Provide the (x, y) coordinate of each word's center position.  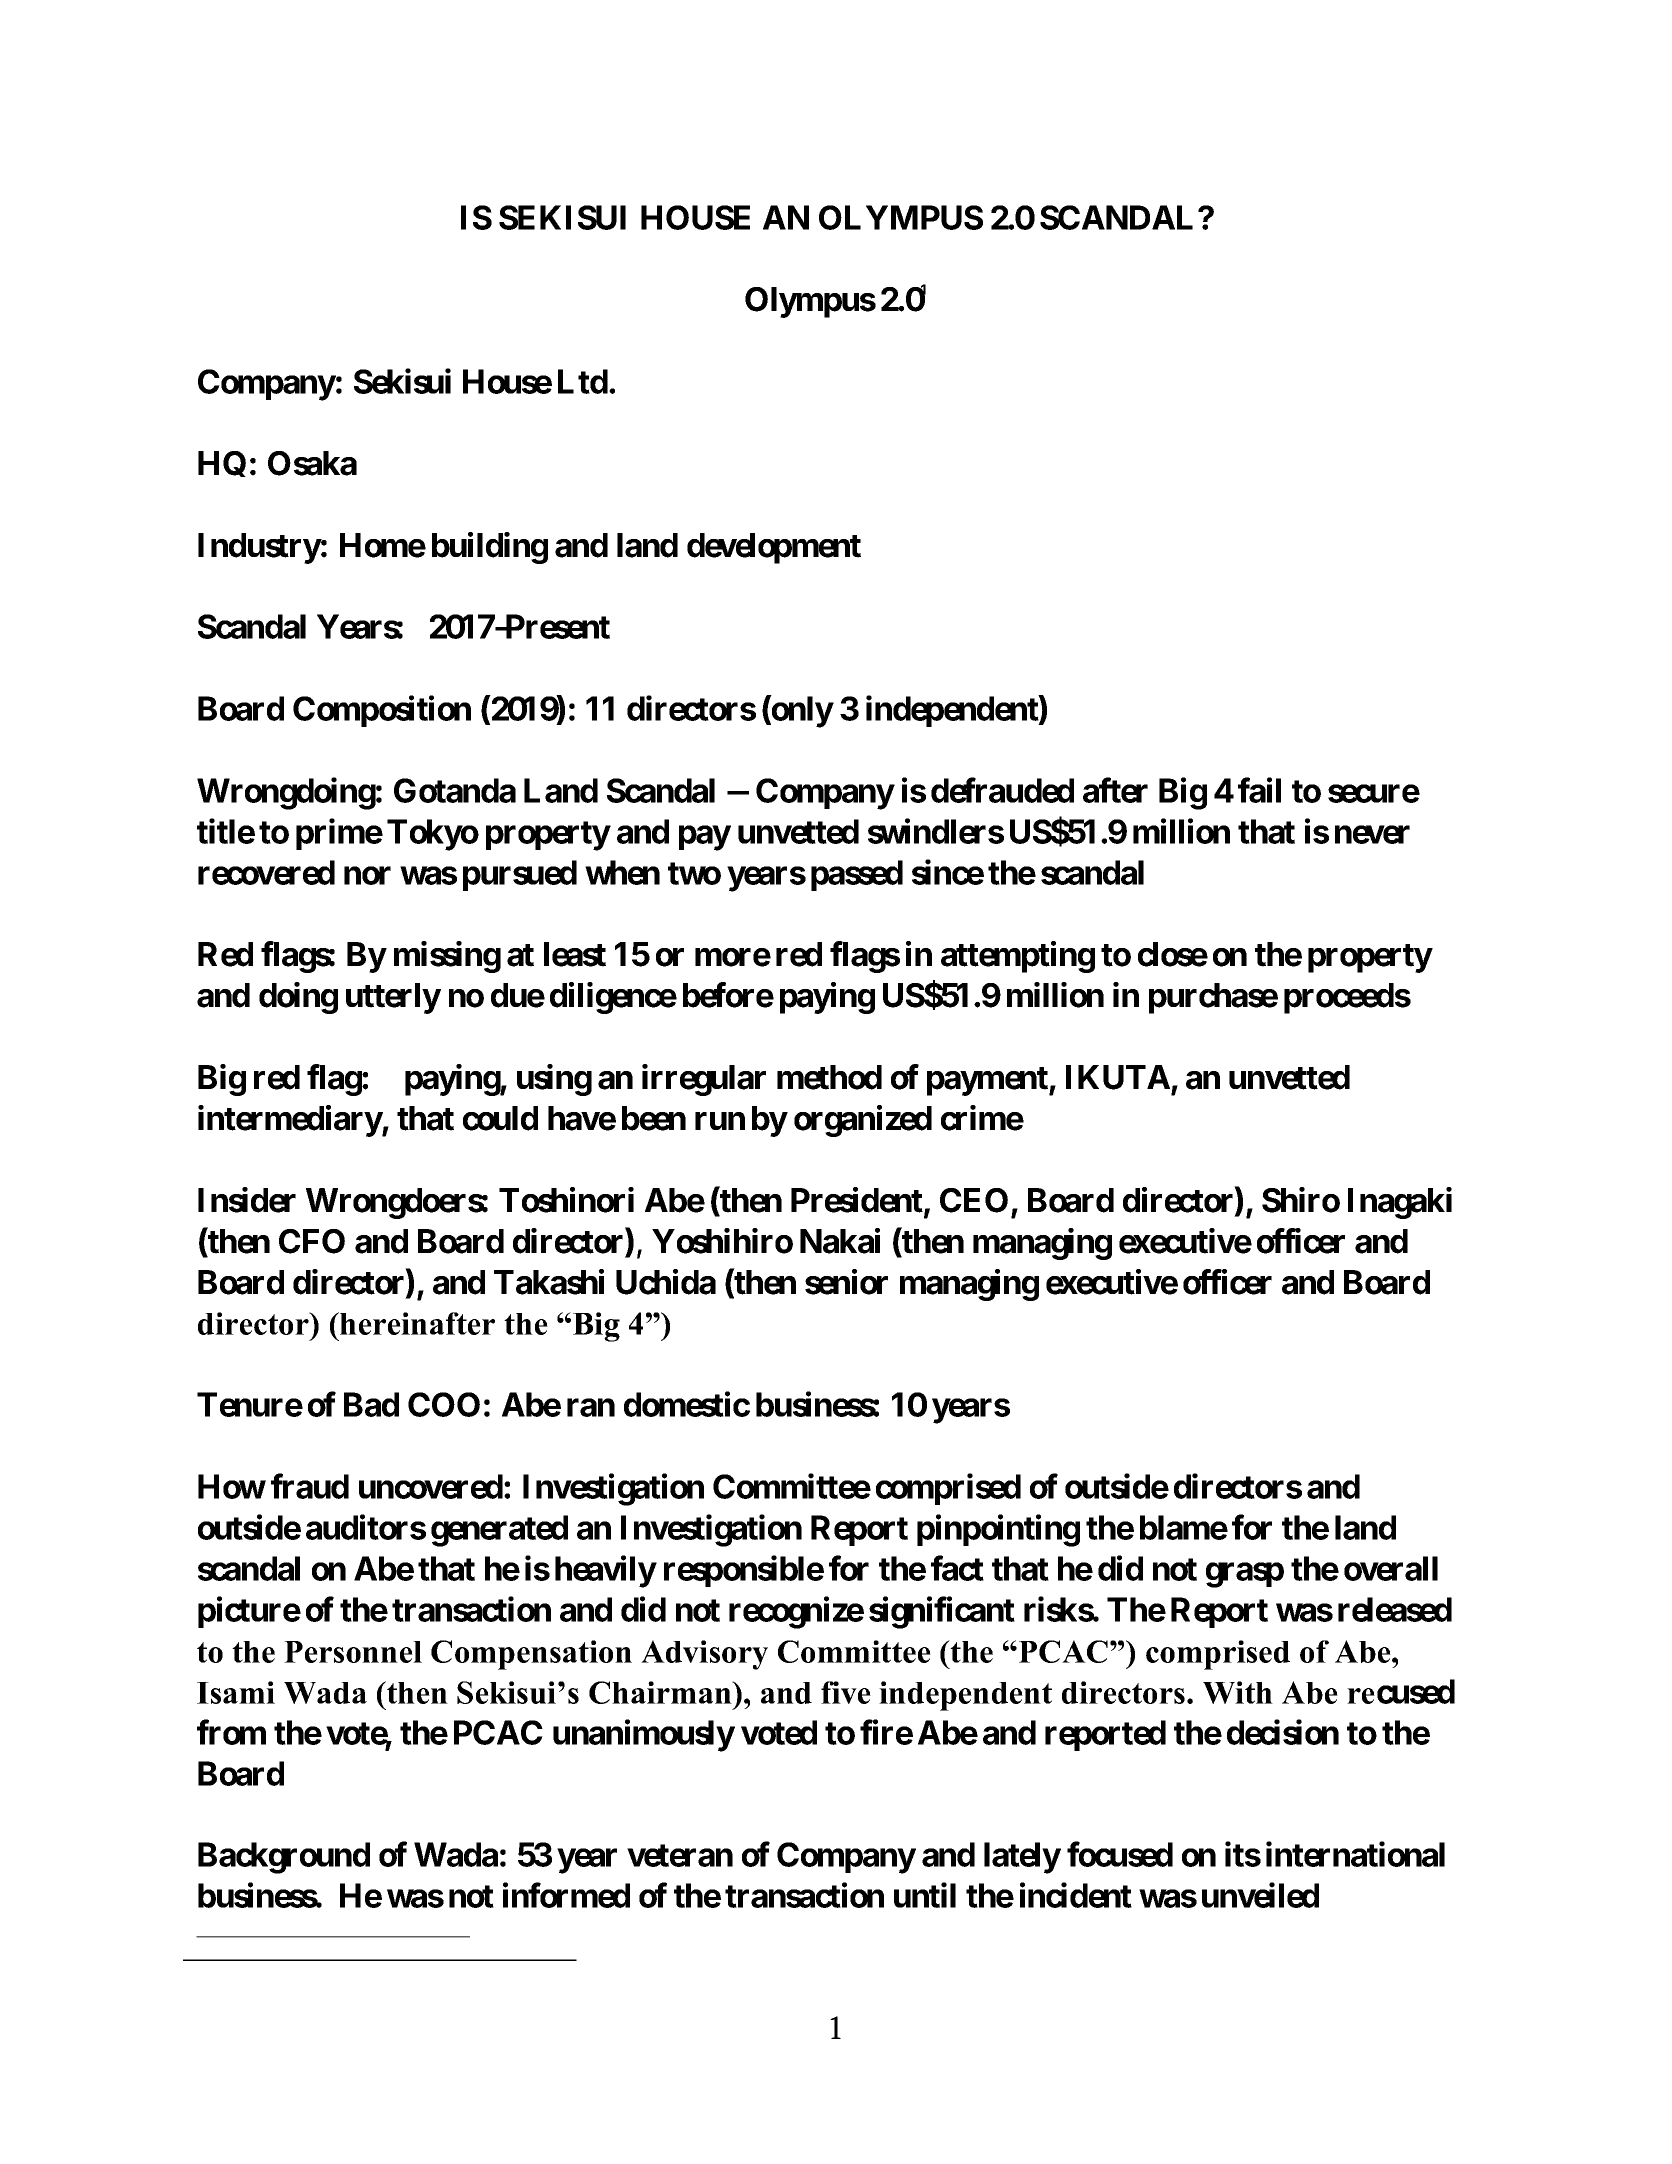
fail (1259, 790)
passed (857, 875)
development (774, 548)
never (1372, 835)
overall (1391, 1568)
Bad (371, 1404)
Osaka (312, 463)
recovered (266, 872)
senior (846, 1282)
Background (284, 1858)
